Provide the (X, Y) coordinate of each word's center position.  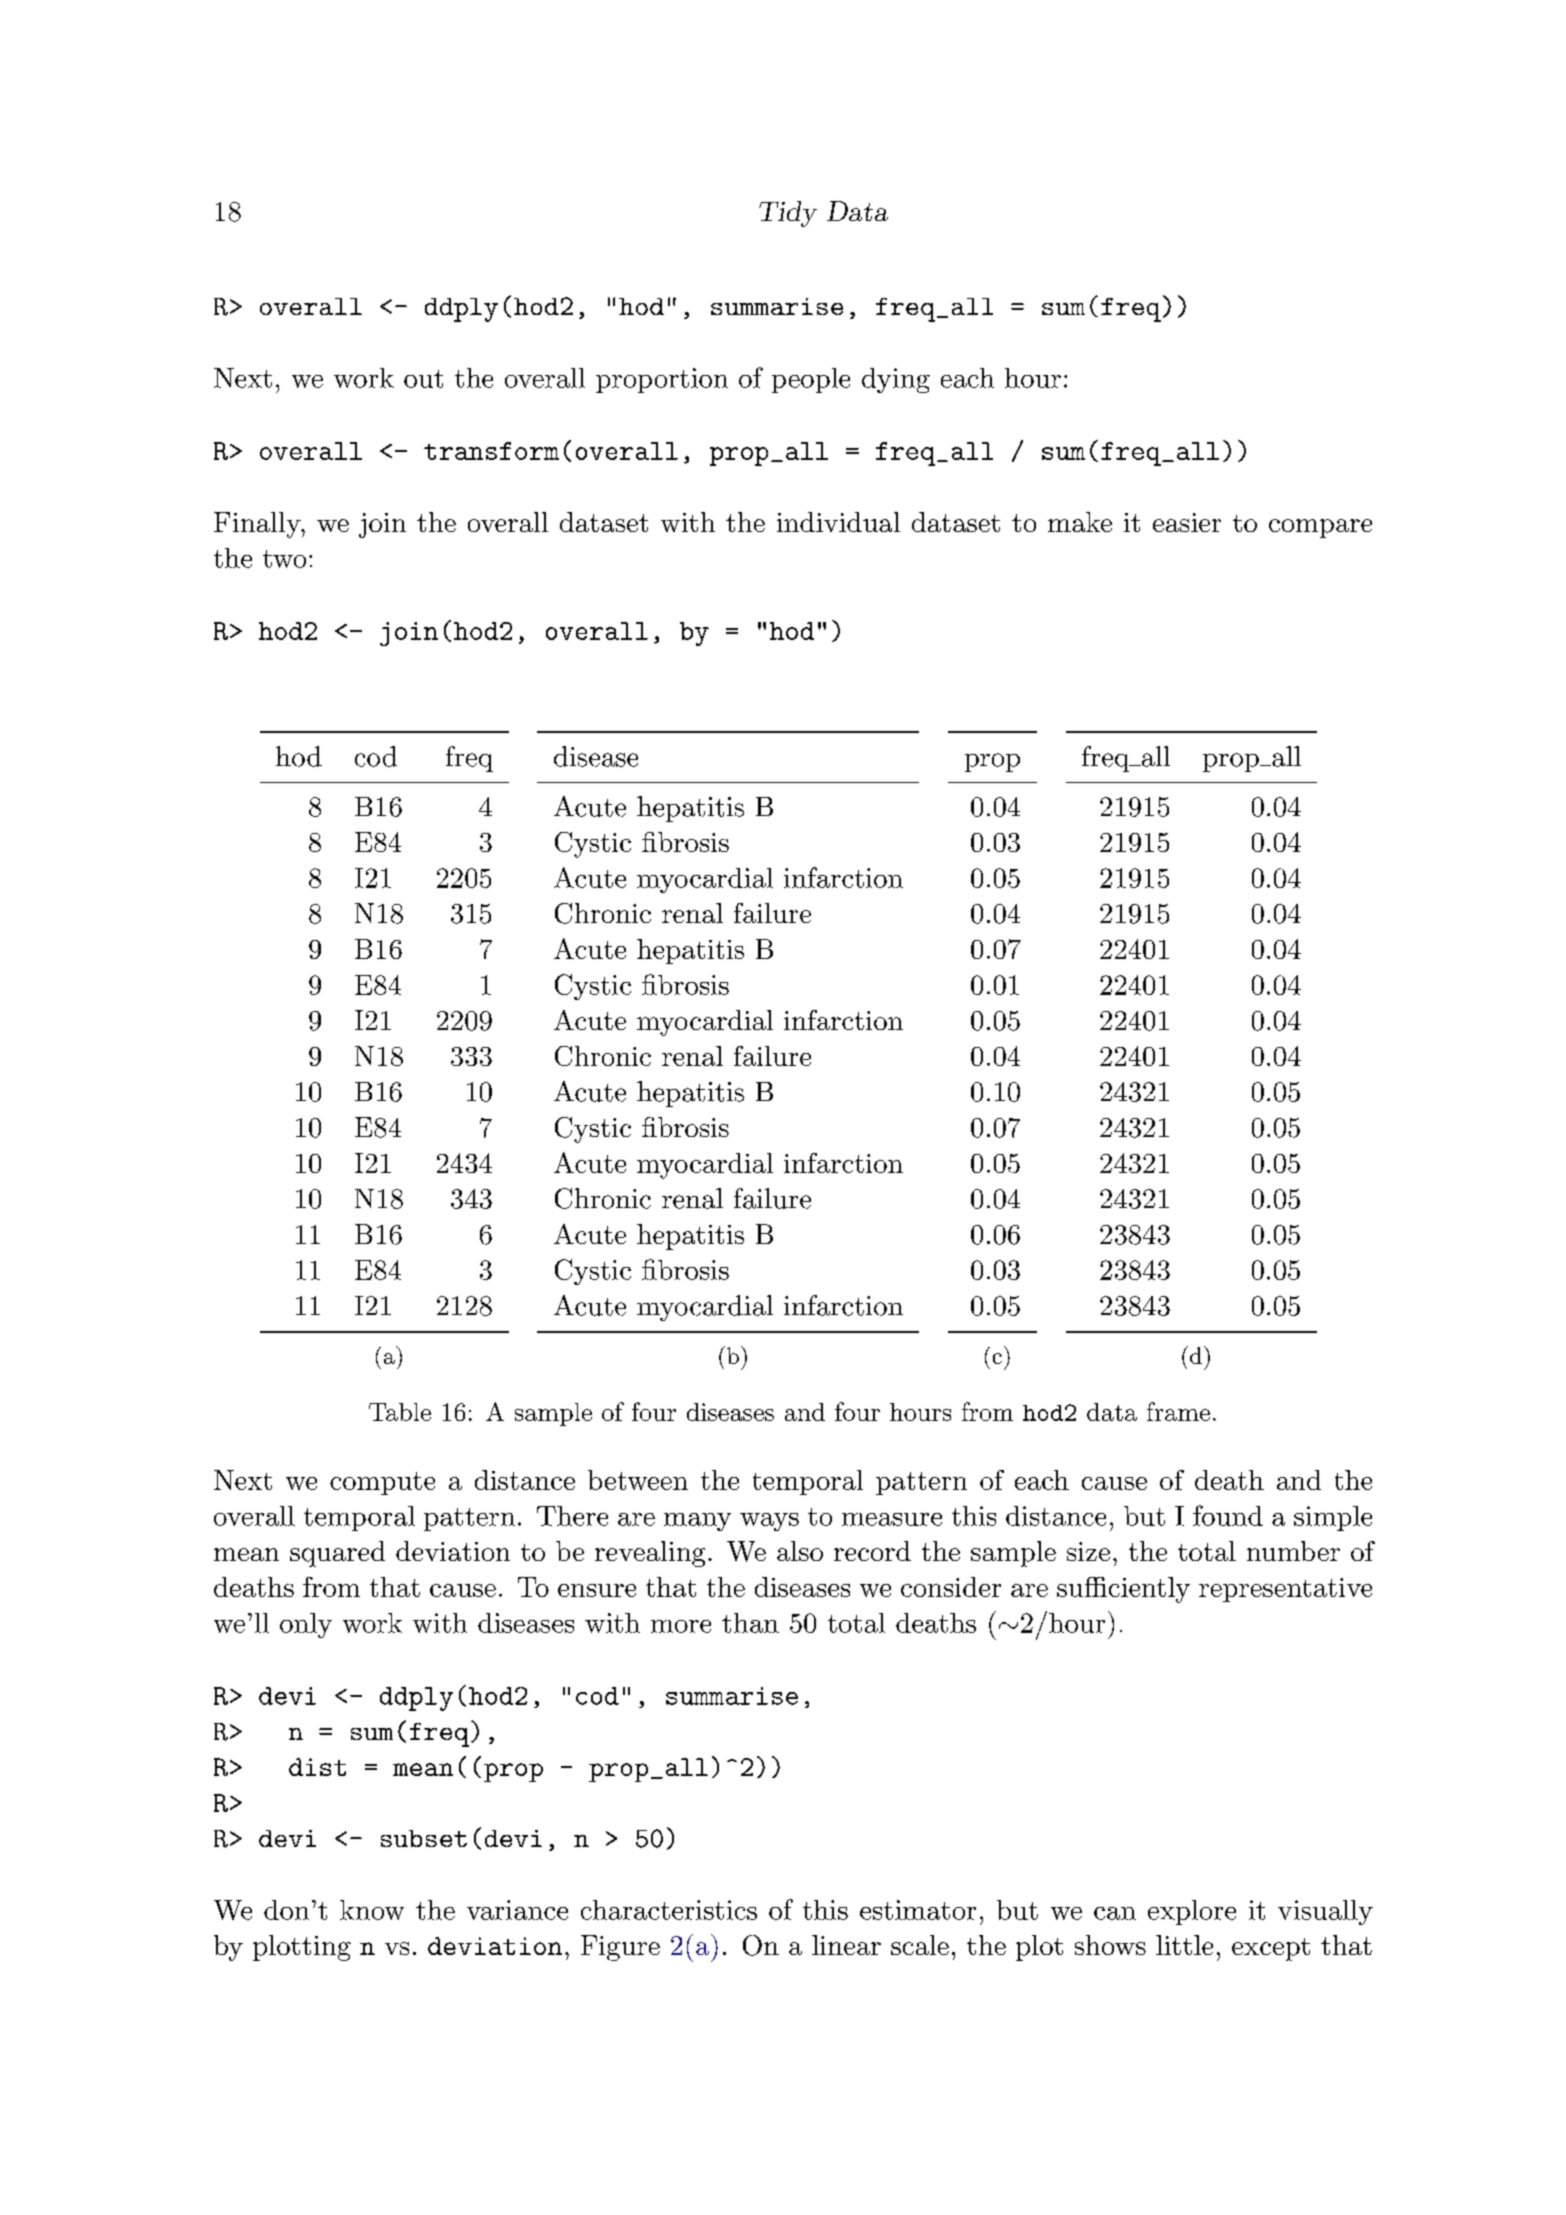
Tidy (788, 214)
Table (400, 1412)
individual (838, 522)
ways (769, 1522)
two (284, 559)
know (372, 1910)
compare (1320, 528)
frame (1178, 1411)
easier (1187, 522)
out (423, 379)
